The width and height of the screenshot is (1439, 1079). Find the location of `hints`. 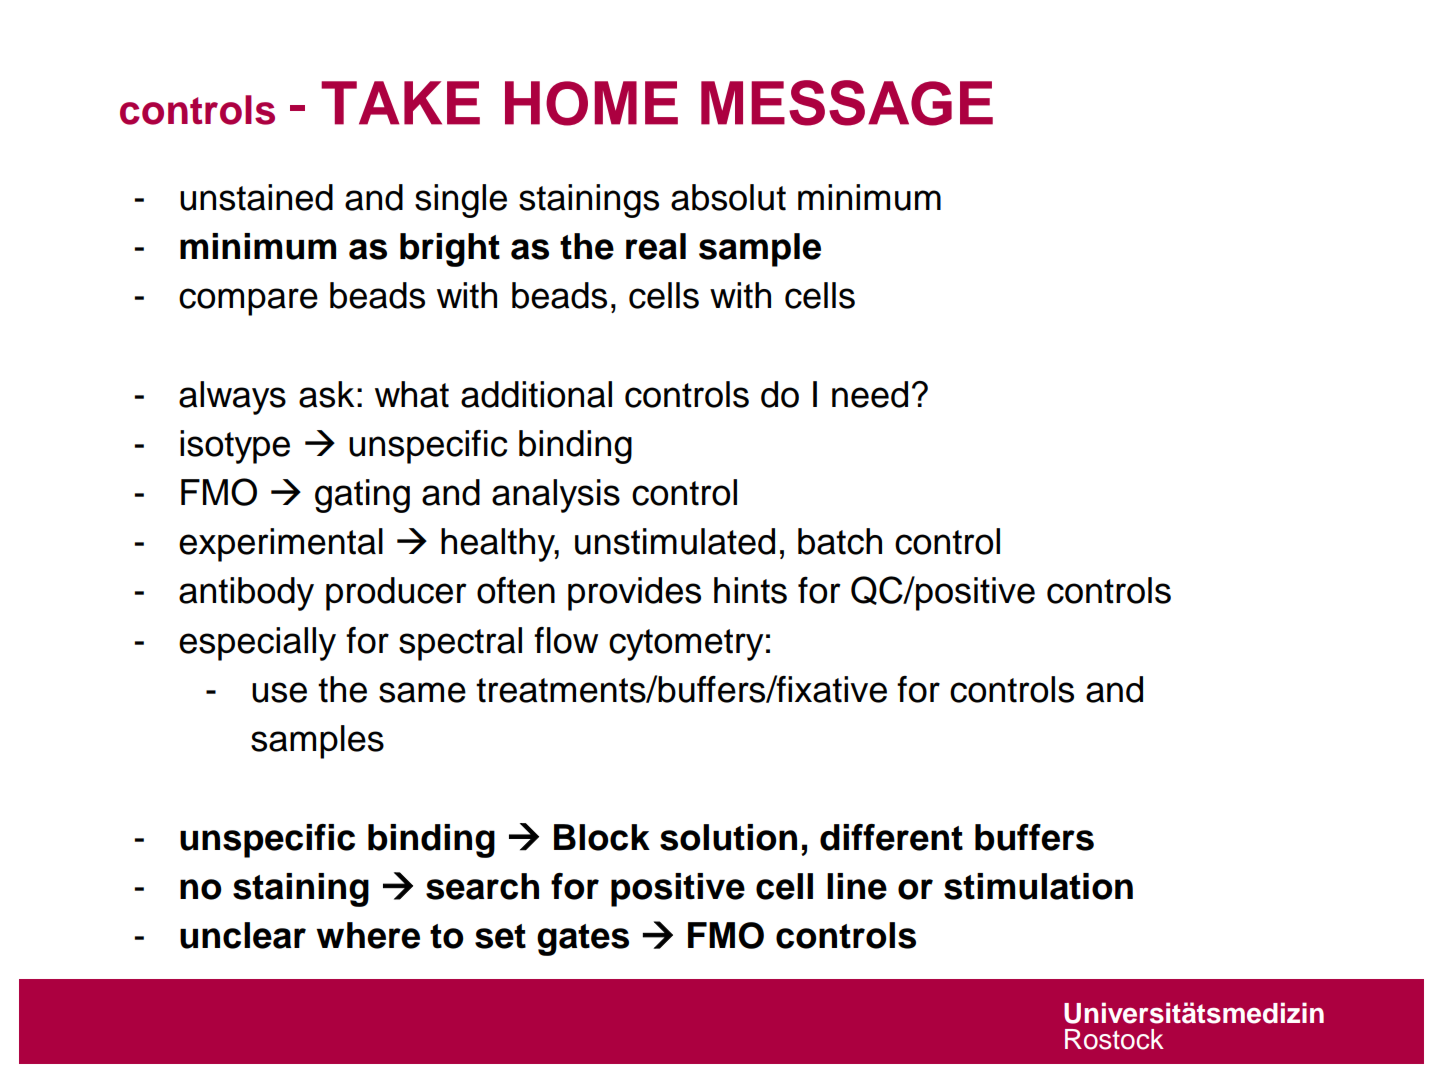

hints is located at coordinates (750, 590).
